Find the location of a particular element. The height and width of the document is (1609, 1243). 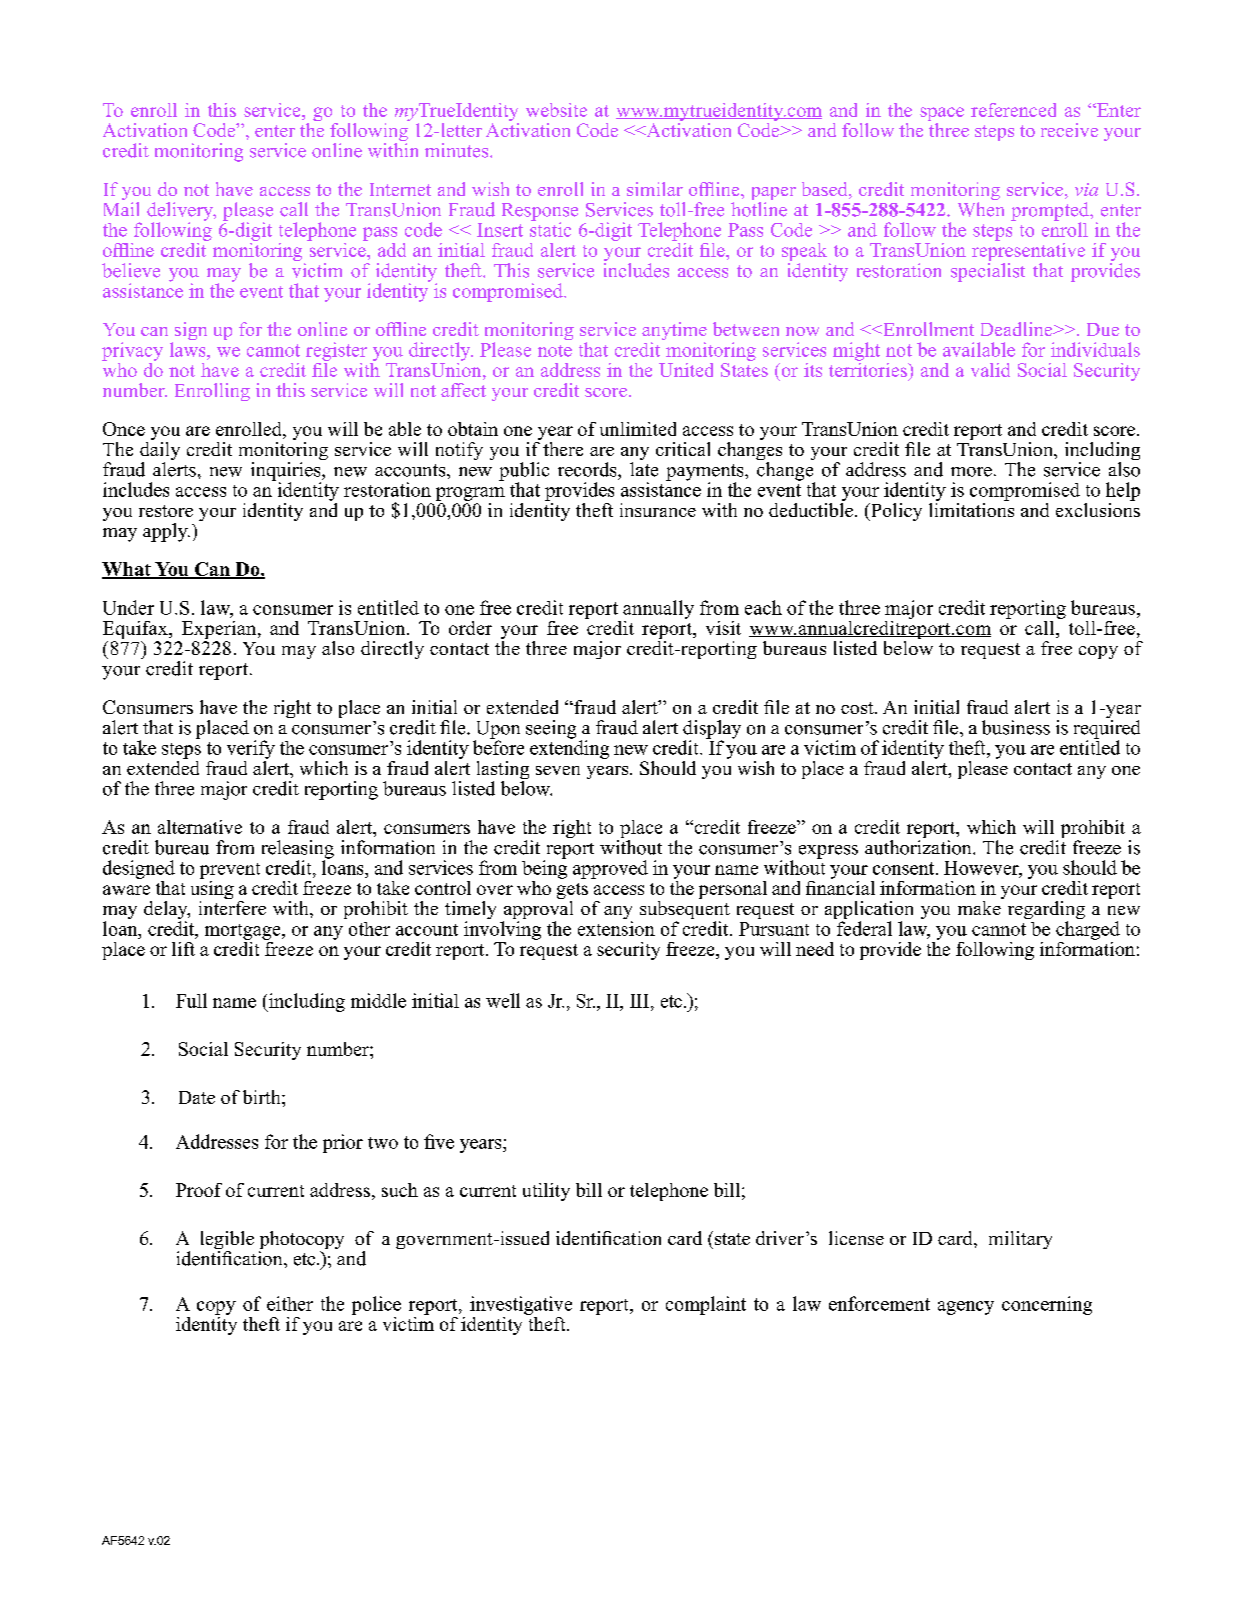

similar is located at coordinates (655, 189).
